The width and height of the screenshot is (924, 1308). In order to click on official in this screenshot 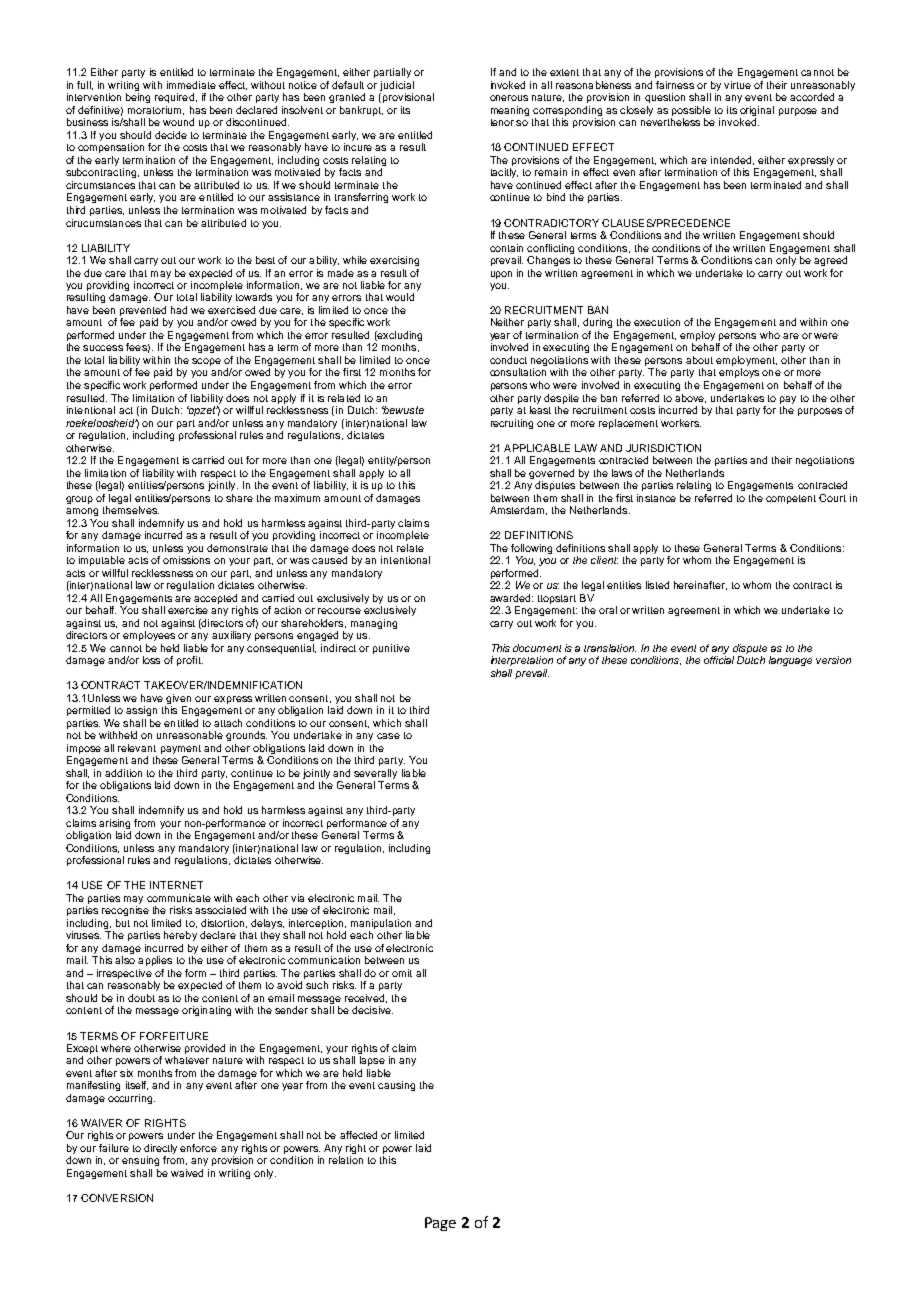, I will do `click(719, 660)`.
